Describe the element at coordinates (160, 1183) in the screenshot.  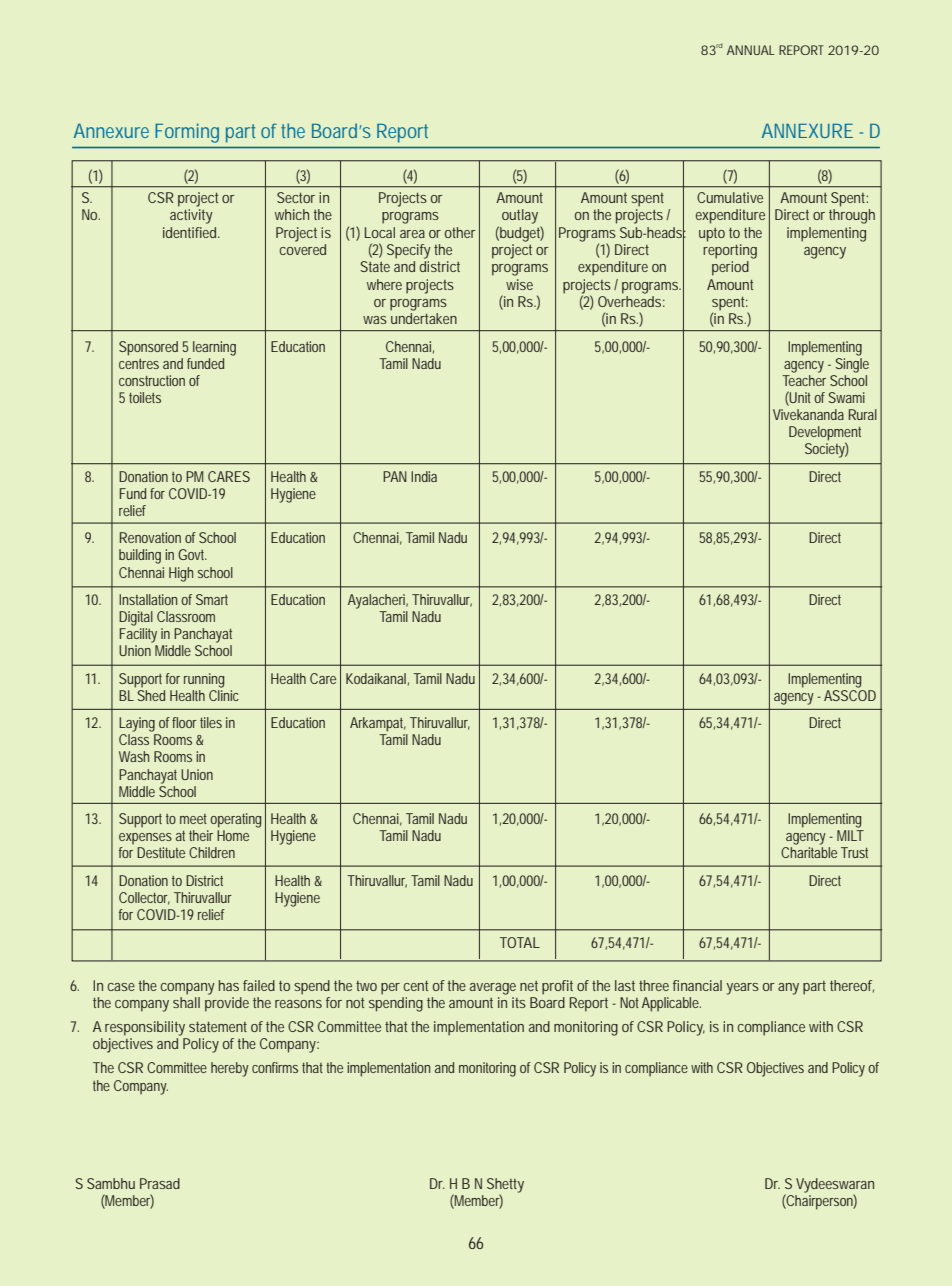
I see `Prasad` at that location.
